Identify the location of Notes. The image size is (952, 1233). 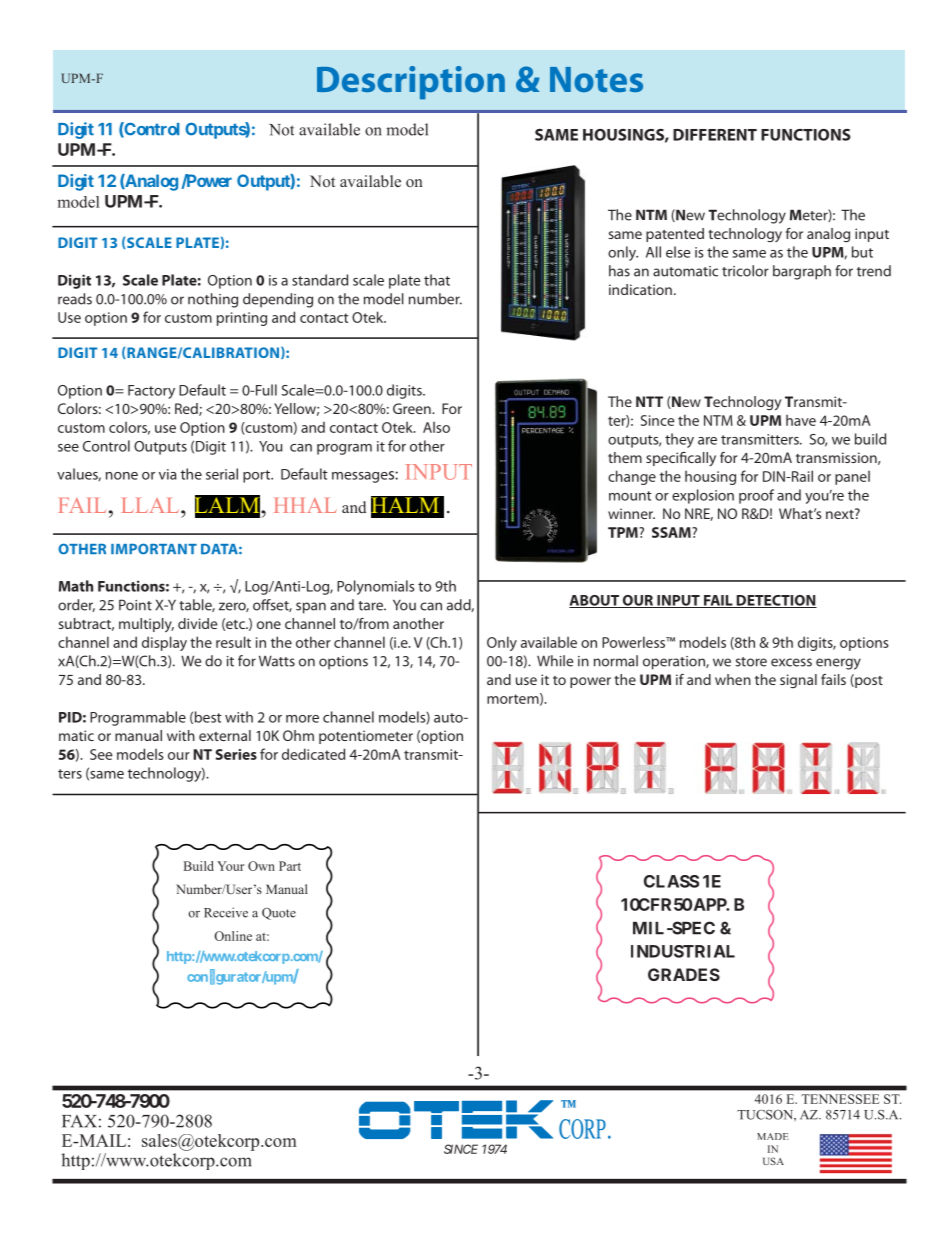
(596, 79).
